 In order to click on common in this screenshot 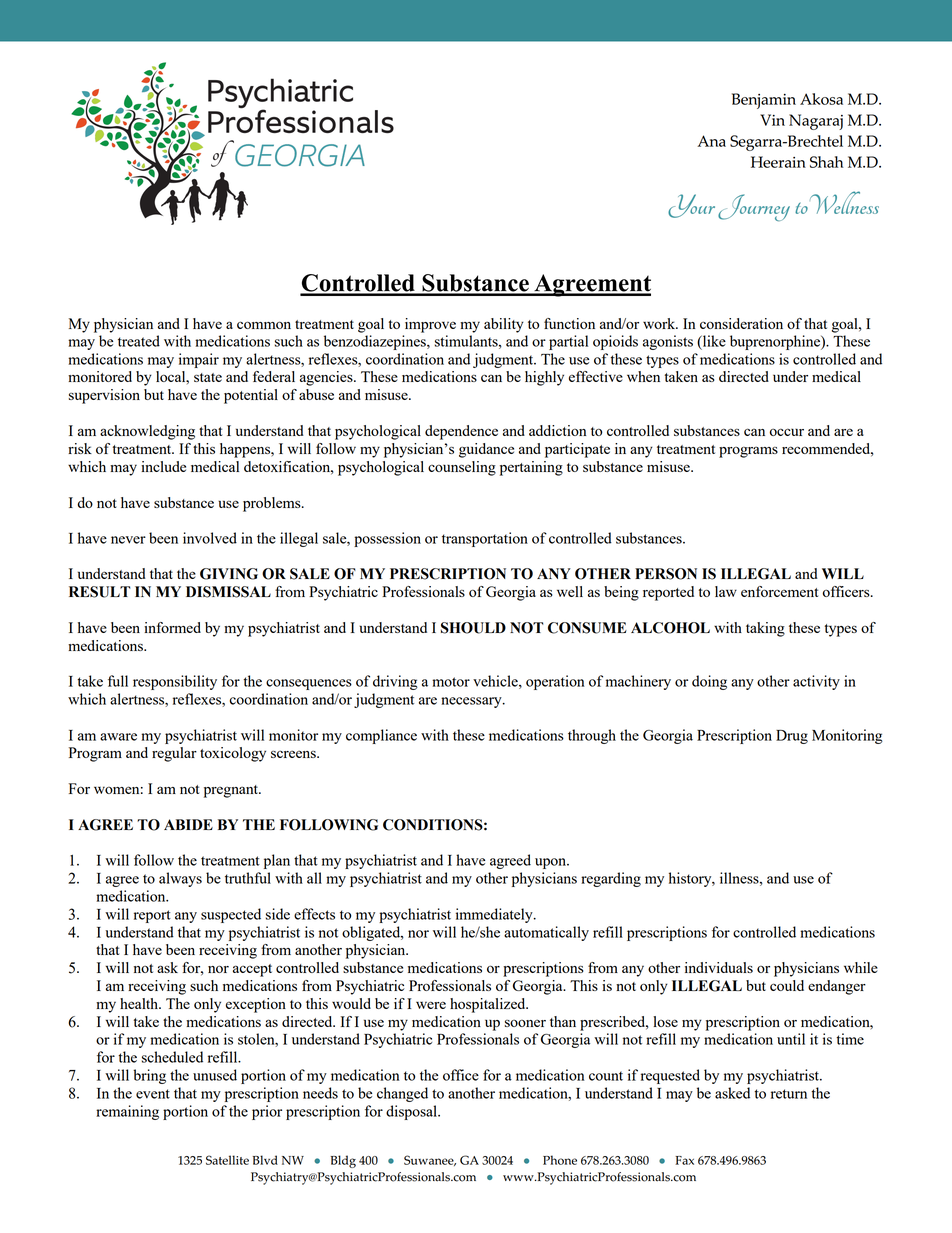, I will do `click(264, 325)`.
